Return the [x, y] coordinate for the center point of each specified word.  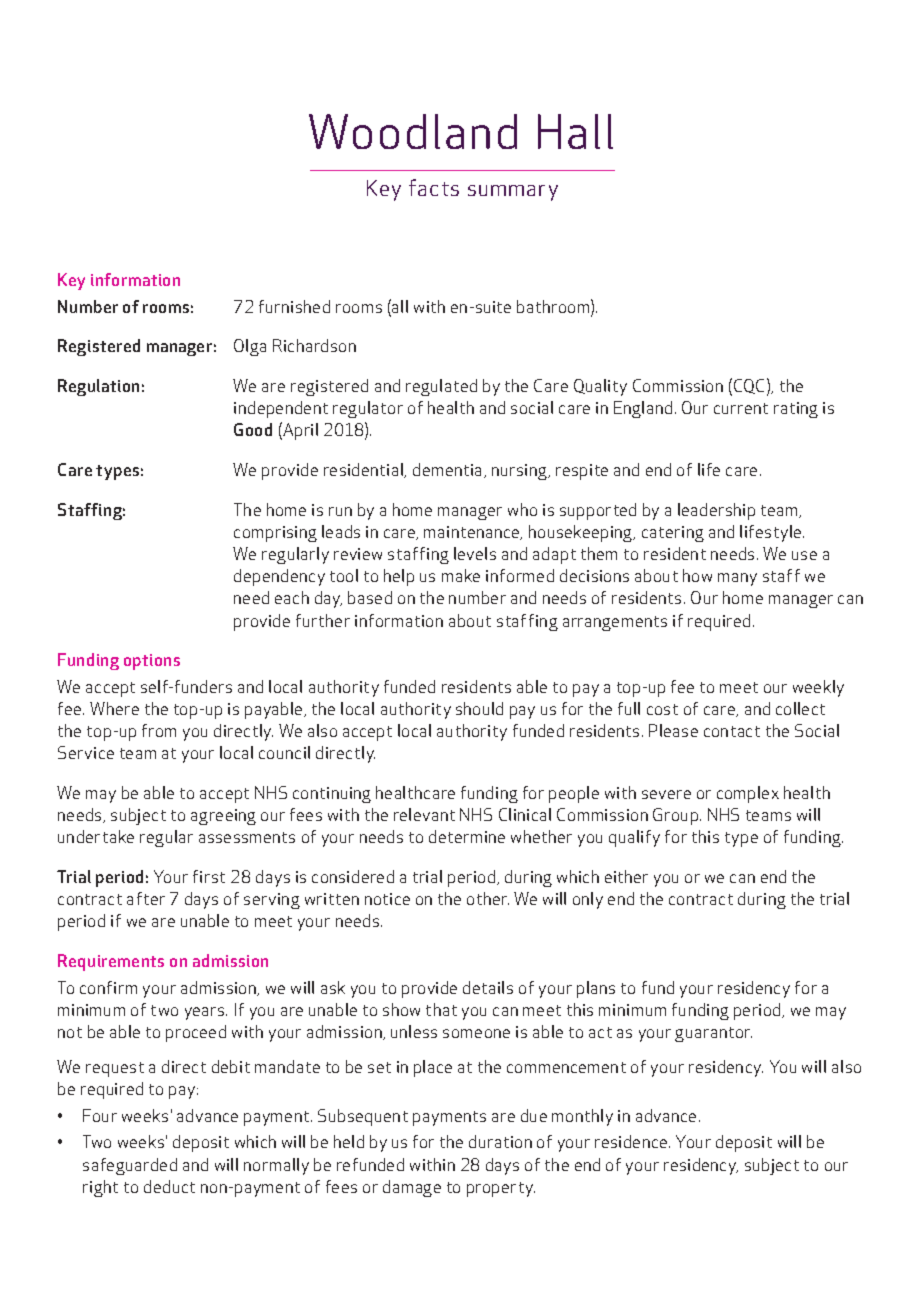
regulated [441, 387]
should [479, 708]
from [159, 730]
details [488, 987]
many [737, 579]
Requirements [111, 962]
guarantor [713, 1034]
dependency [279, 577]
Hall [575, 131]
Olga [250, 347]
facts [434, 187]
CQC [749, 386]
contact [732, 731]
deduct [169, 1186]
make [461, 575]
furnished [294, 306]
